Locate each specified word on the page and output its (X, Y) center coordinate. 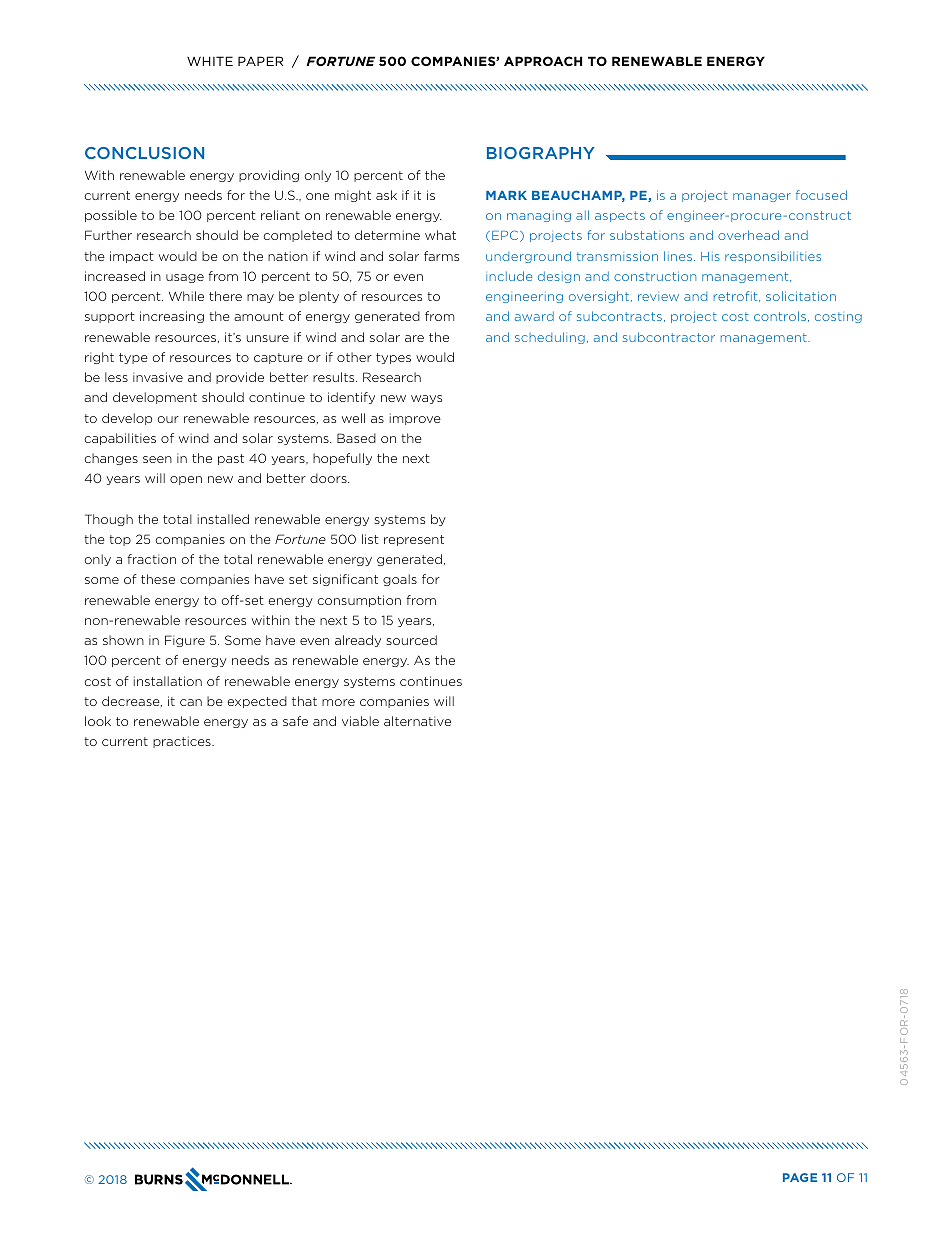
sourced (412, 640)
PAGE (800, 1177)
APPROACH (543, 61)
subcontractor (669, 337)
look (98, 721)
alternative (417, 721)
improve (415, 419)
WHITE (210, 61)
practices (183, 742)
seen (157, 459)
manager (762, 197)
